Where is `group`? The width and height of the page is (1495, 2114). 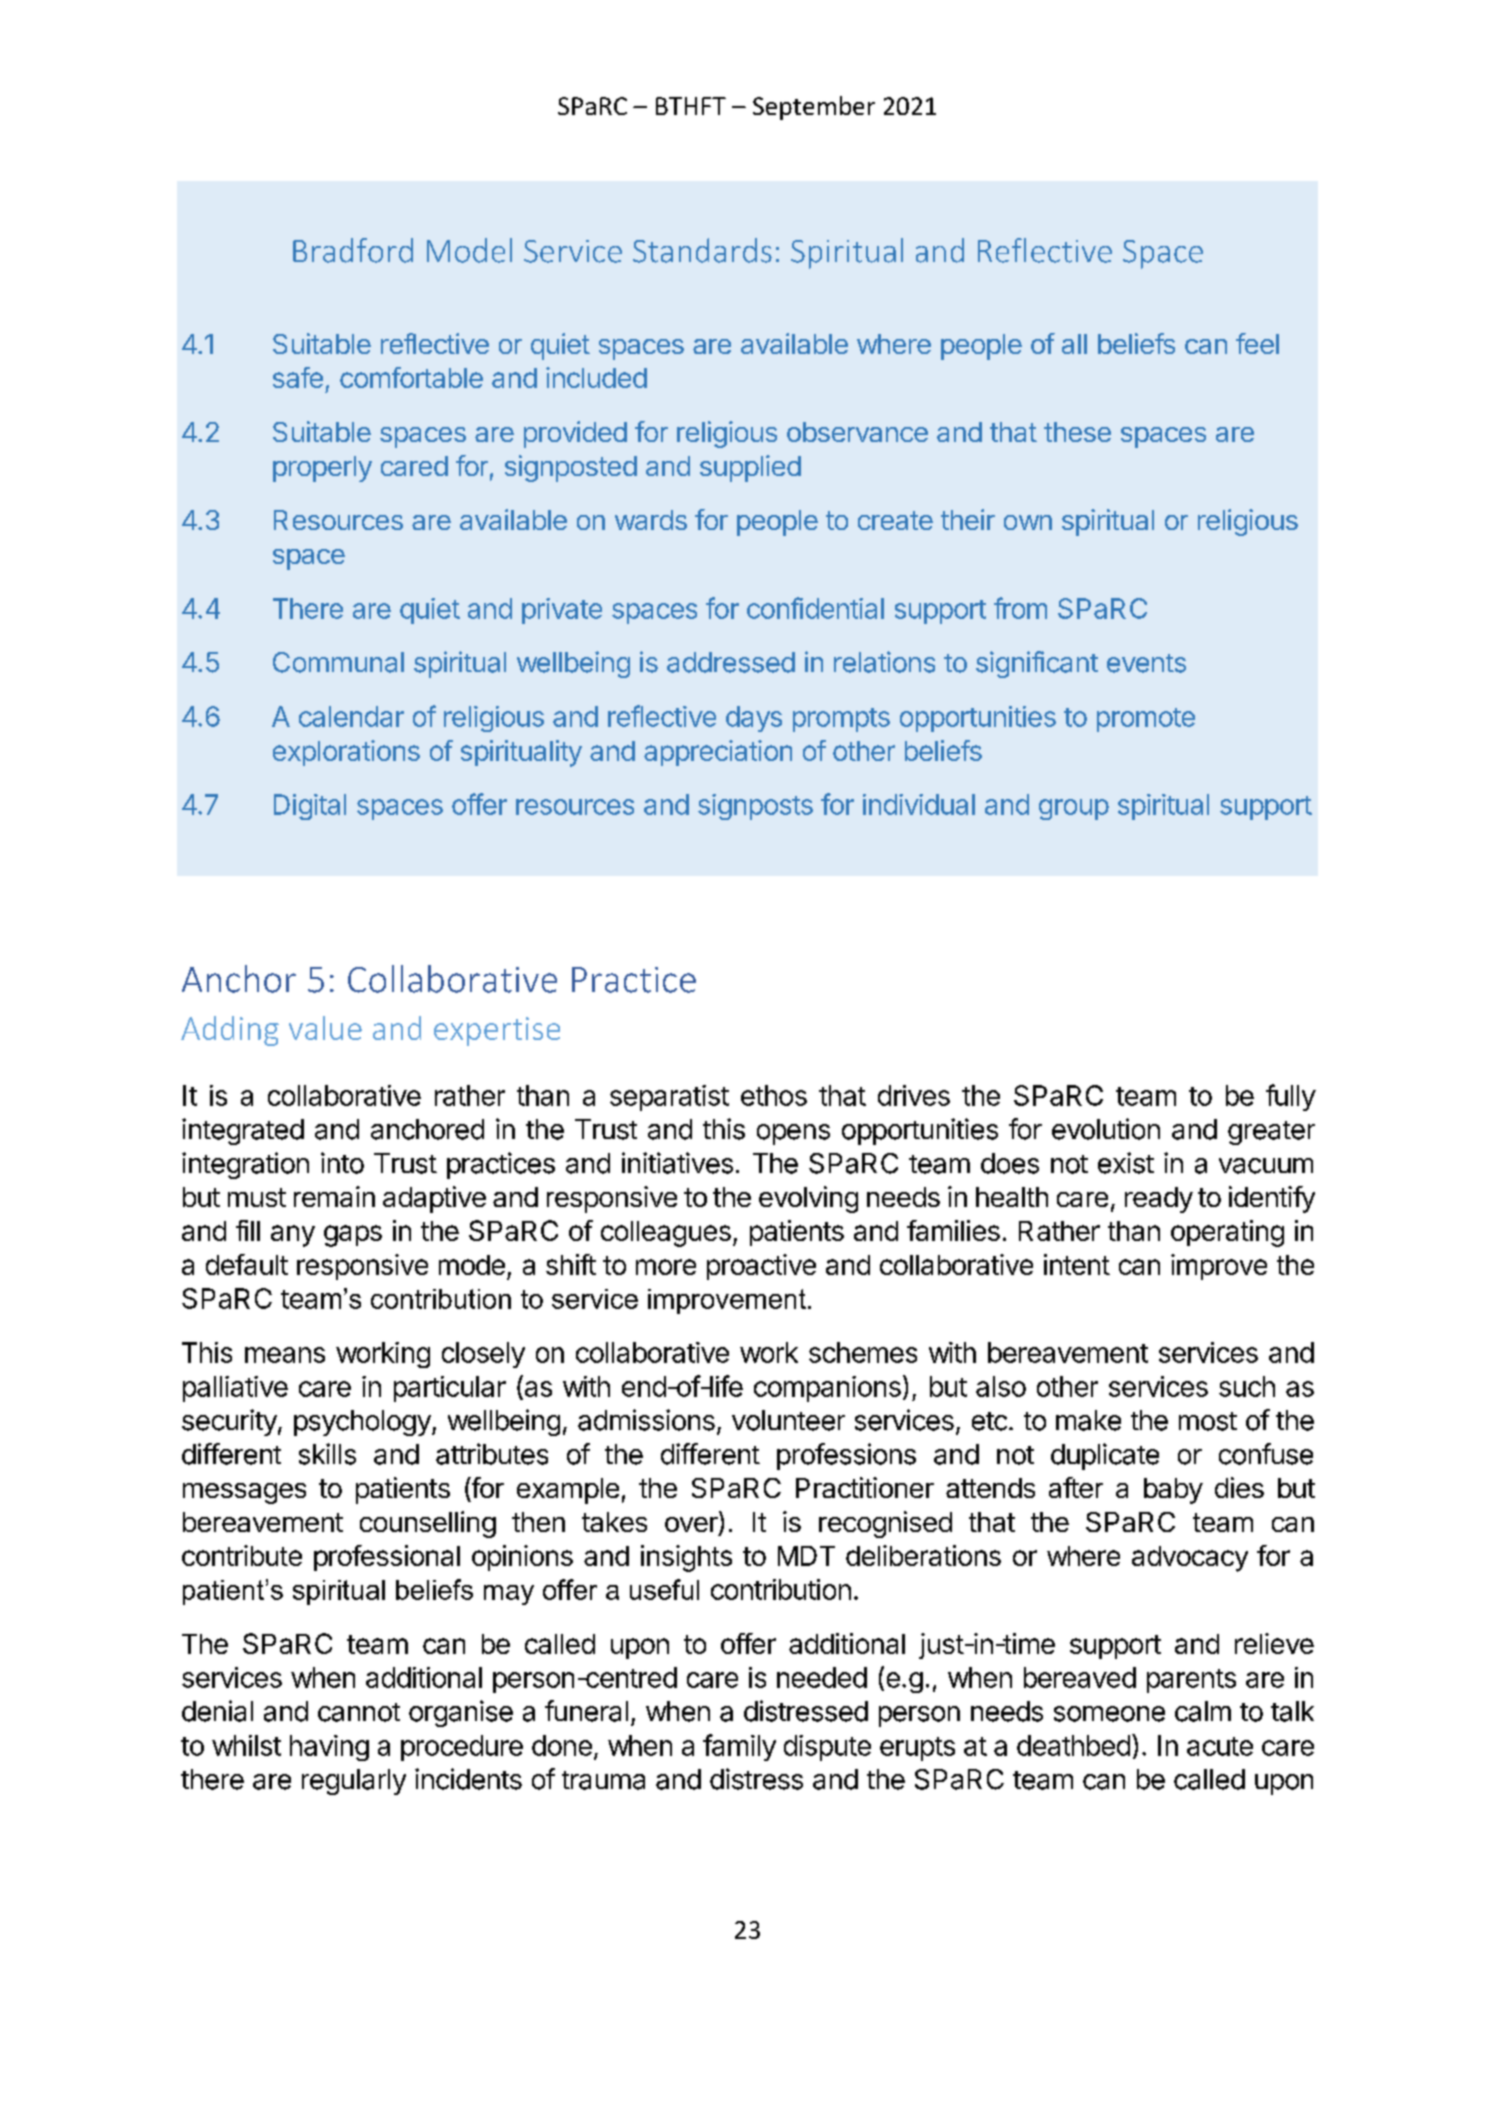
group is located at coordinates (1074, 809).
